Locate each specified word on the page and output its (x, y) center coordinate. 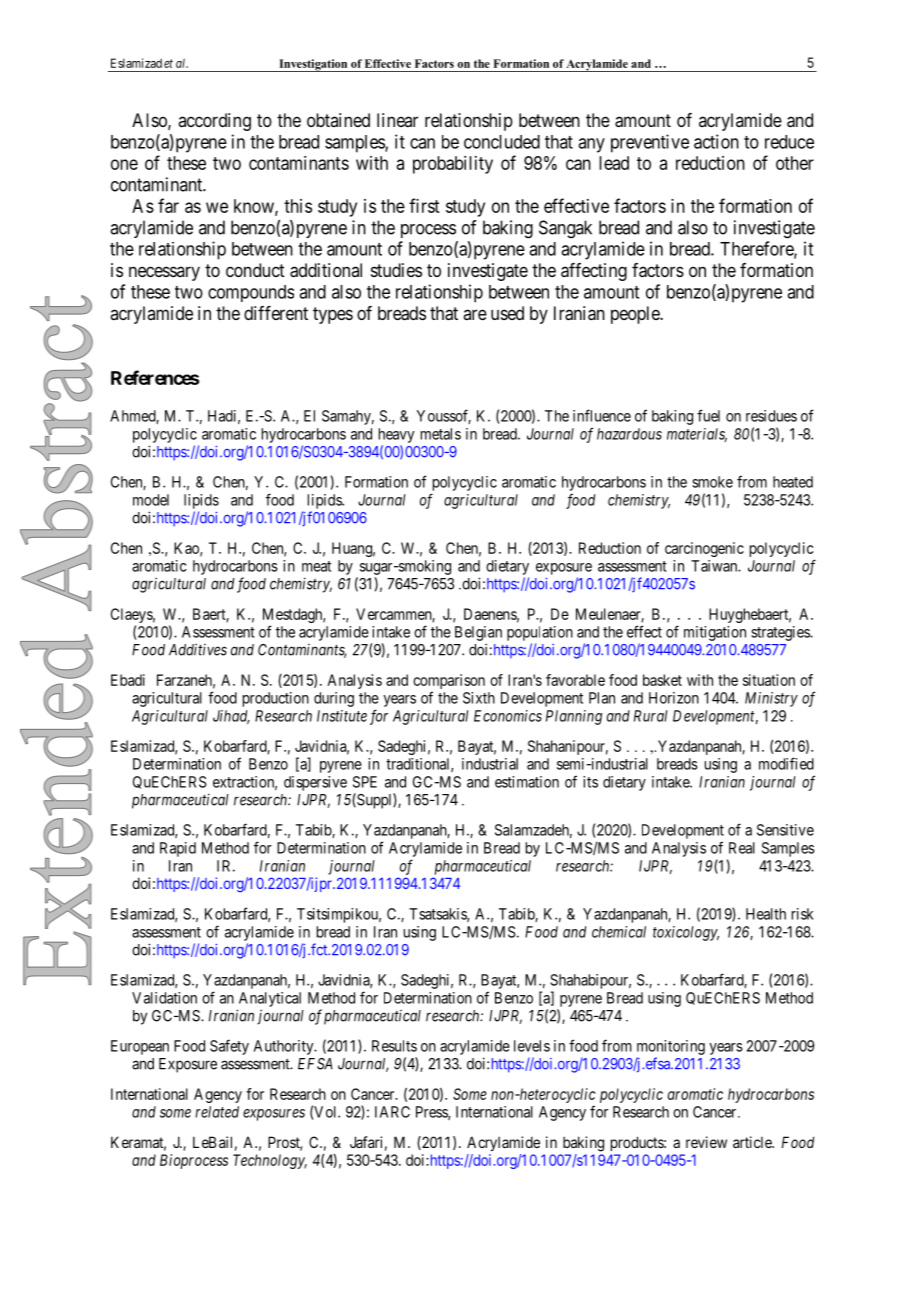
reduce (789, 142)
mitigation (715, 633)
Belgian (478, 633)
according (214, 122)
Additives (198, 649)
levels (532, 1046)
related (217, 1112)
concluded (502, 142)
